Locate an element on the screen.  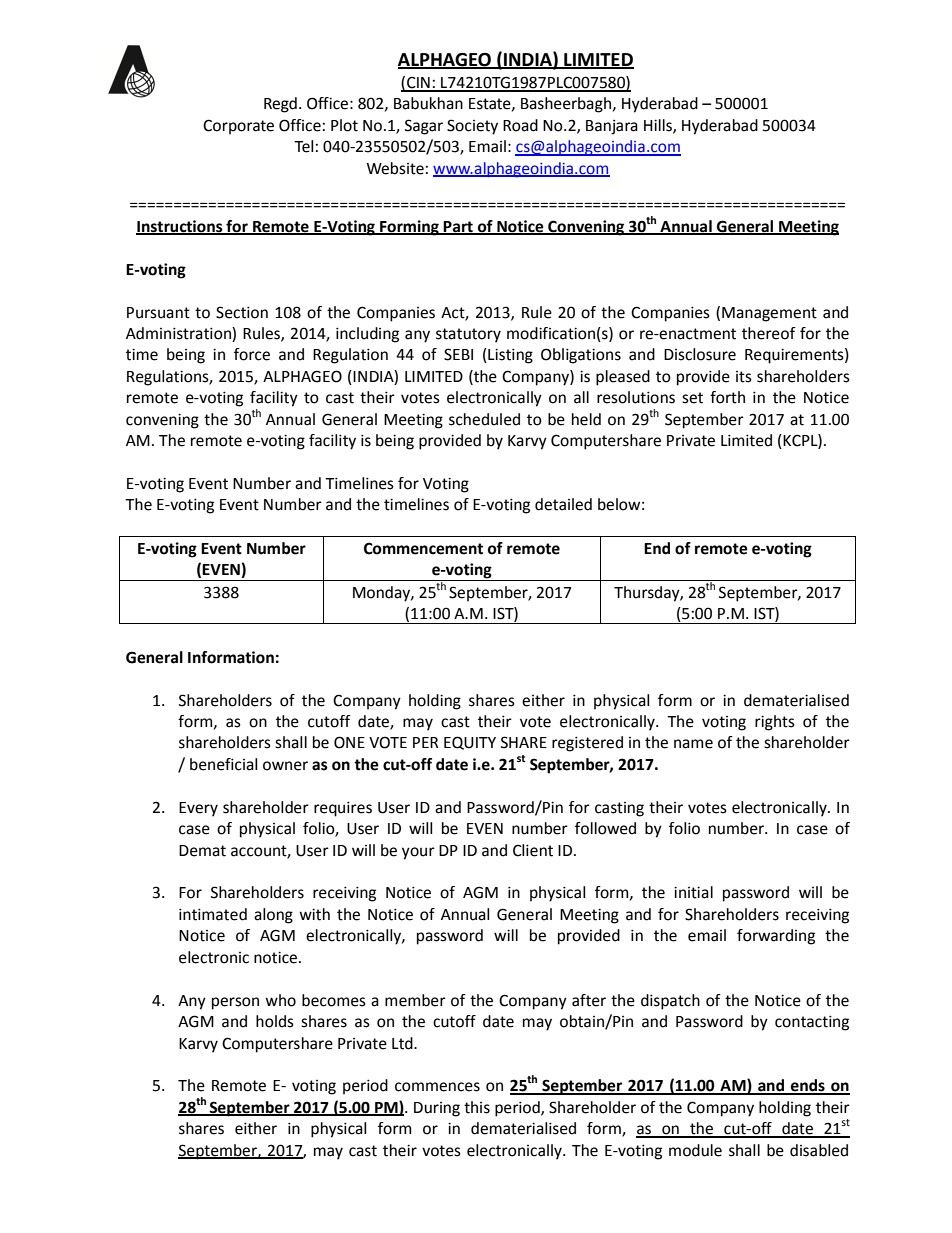
this is located at coordinates (477, 1107).
